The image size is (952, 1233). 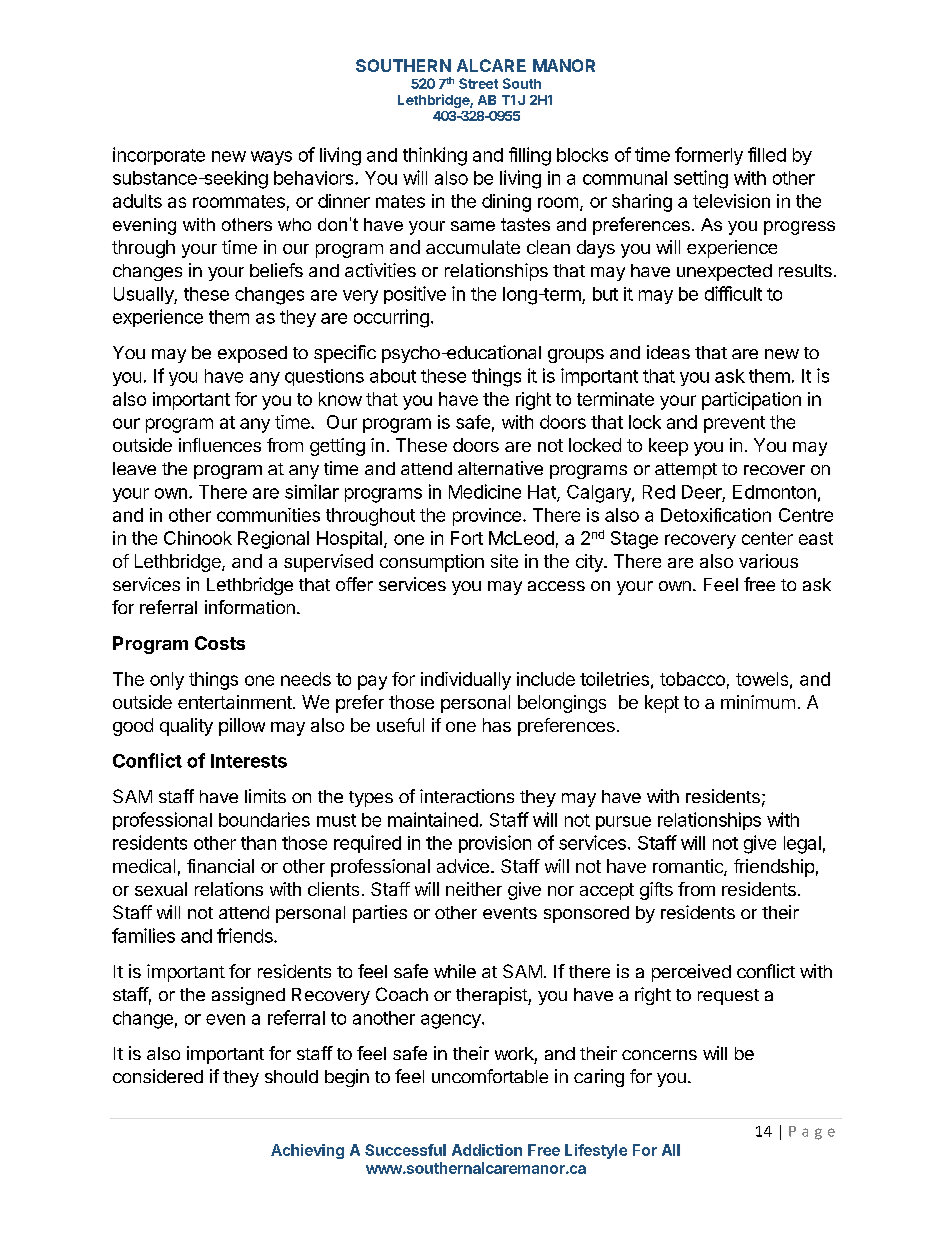 What do you see at coordinates (478, 83) in the image?
I see `Street` at bounding box center [478, 83].
